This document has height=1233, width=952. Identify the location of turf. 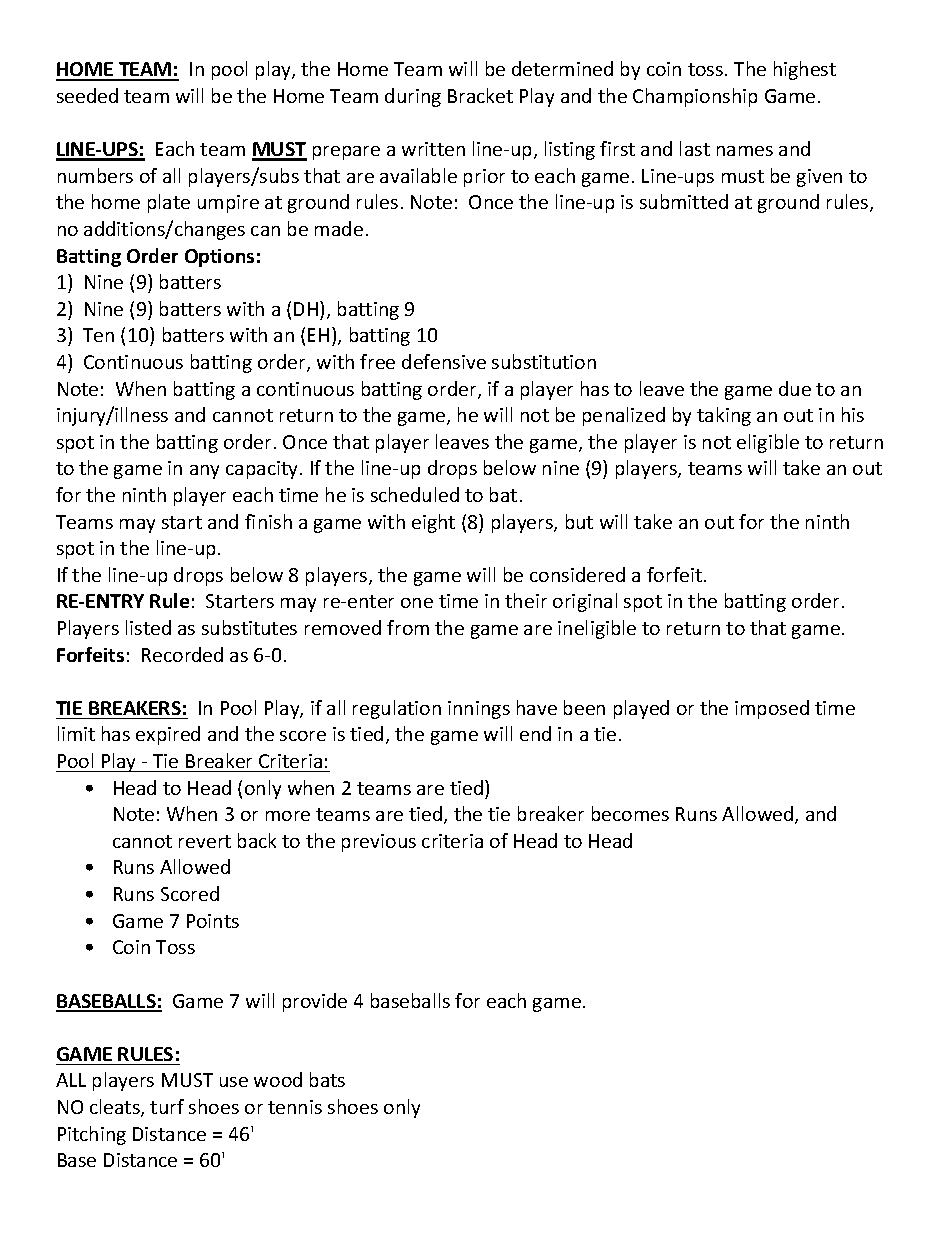
(167, 1106).
